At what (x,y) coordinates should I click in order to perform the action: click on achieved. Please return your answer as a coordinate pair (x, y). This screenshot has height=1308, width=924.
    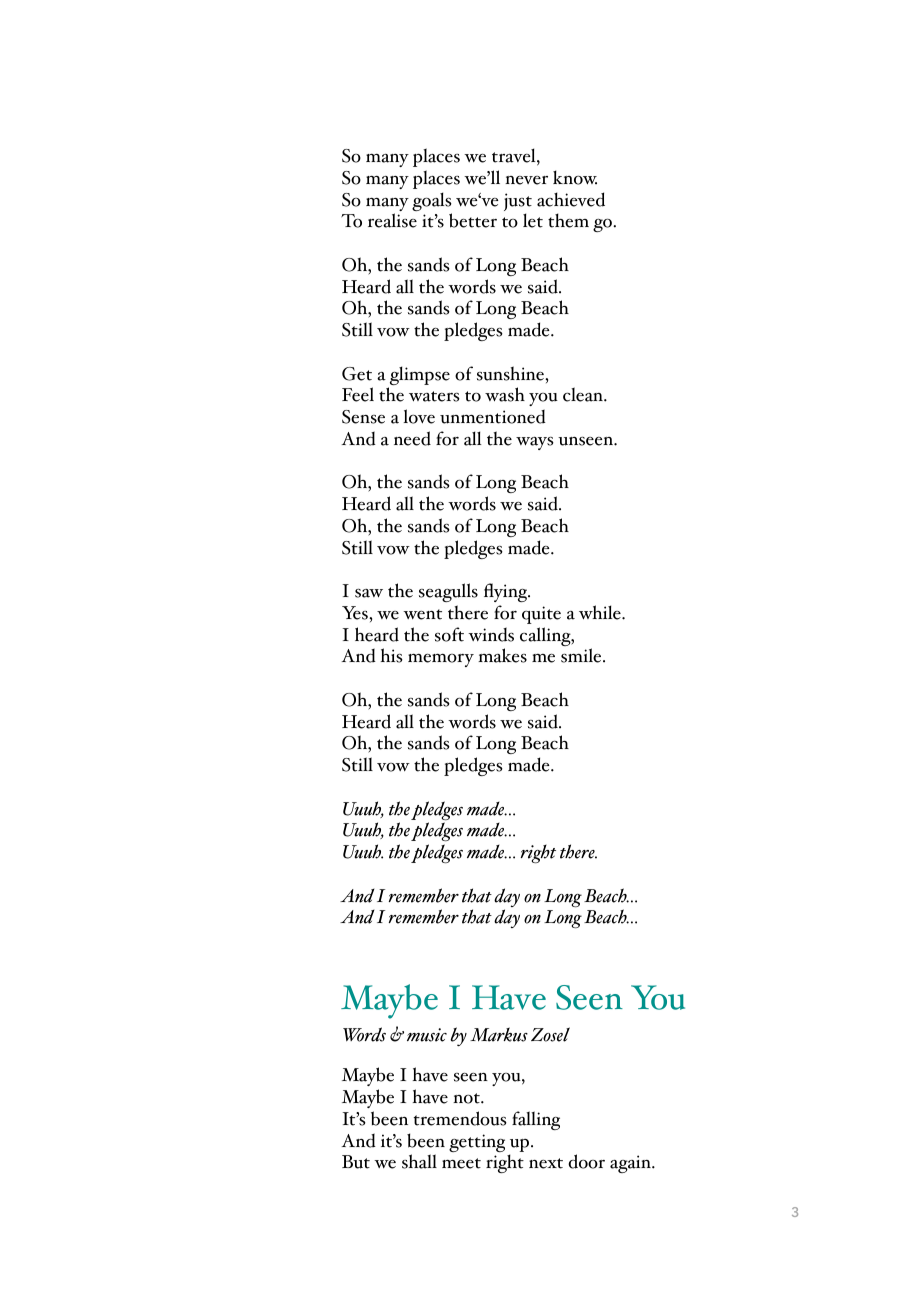
    Looking at the image, I should click on (571, 199).
